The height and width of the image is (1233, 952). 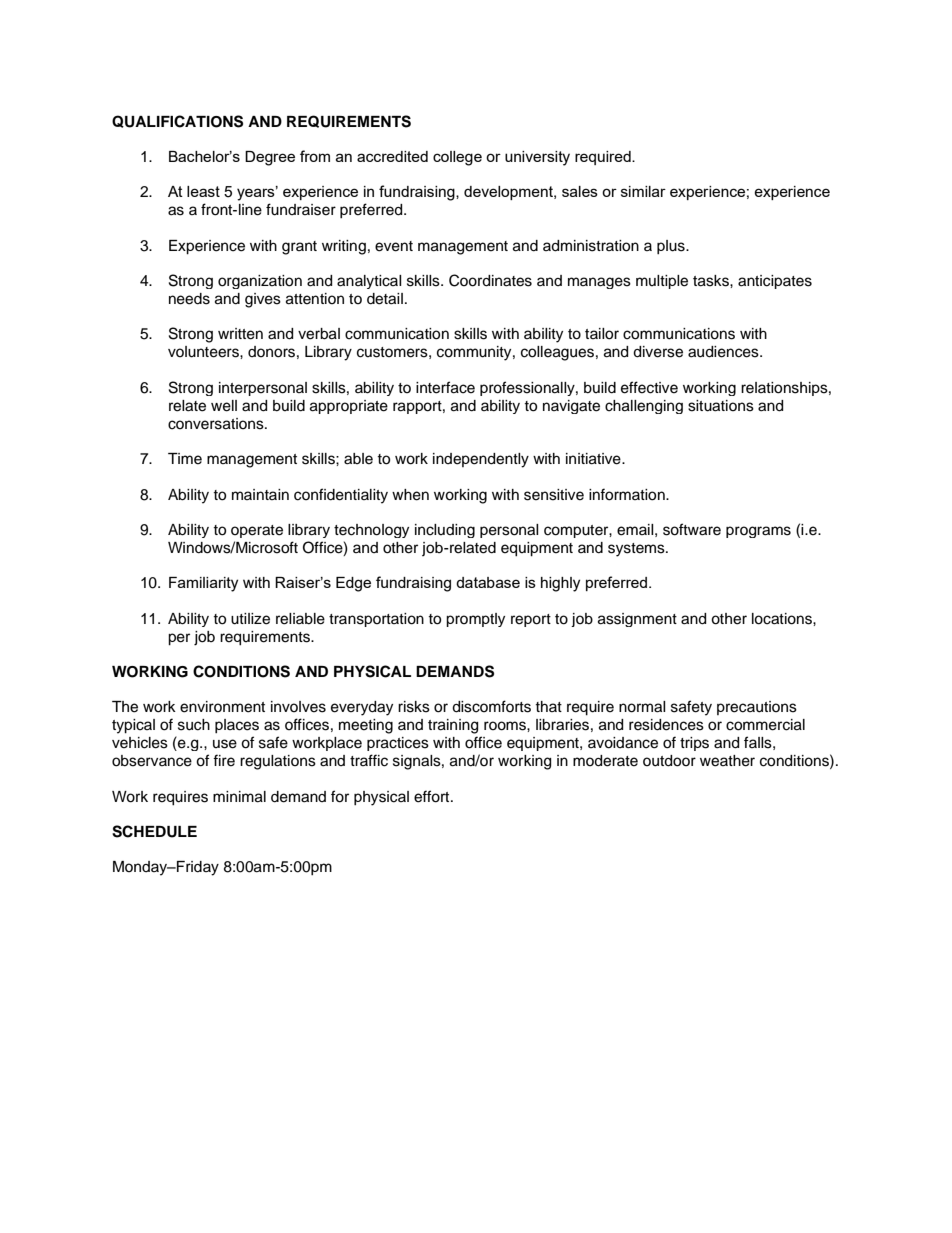 I want to click on independently, so click(x=481, y=460).
